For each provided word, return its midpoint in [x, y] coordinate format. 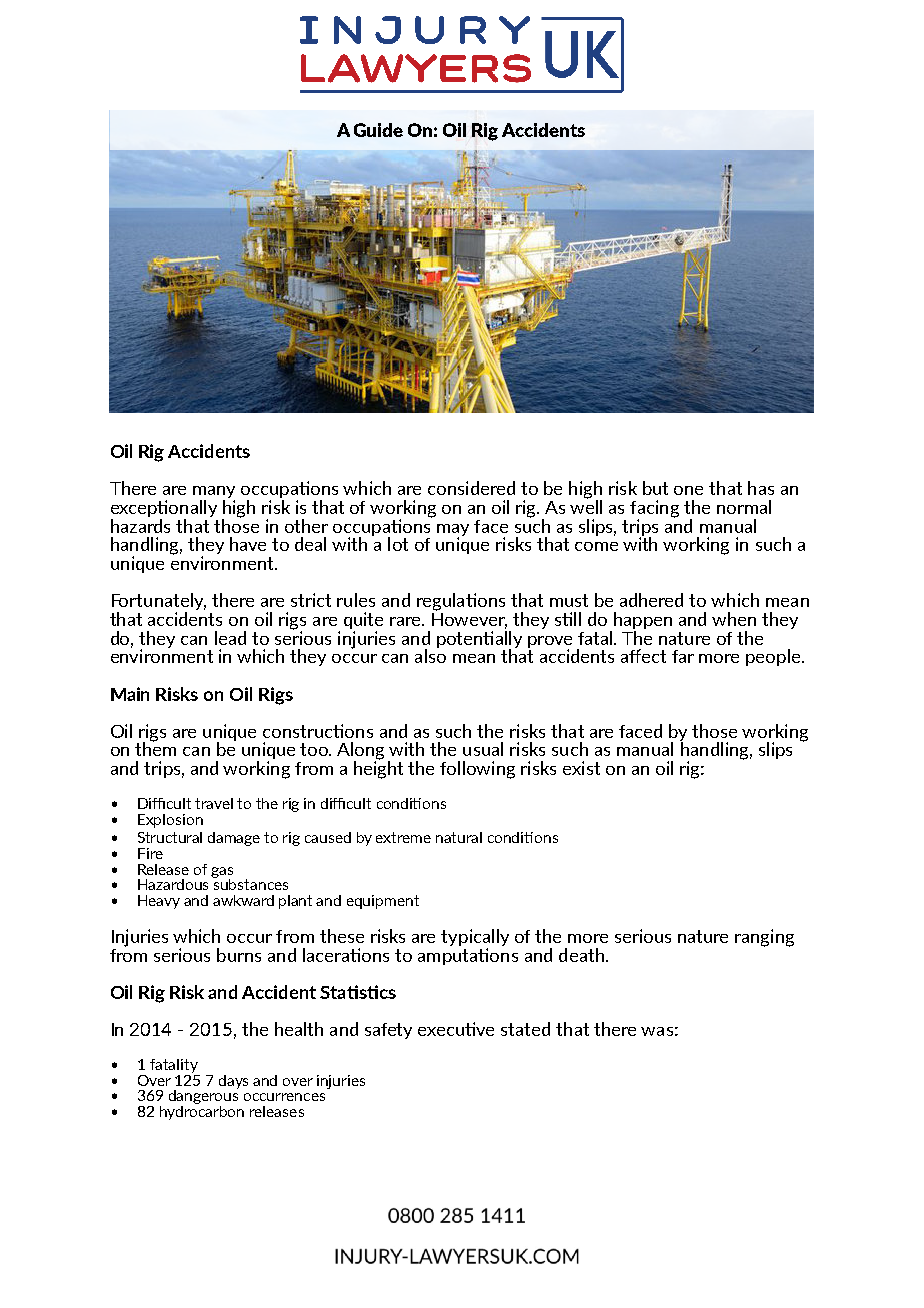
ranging [764, 938]
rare [406, 621]
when [734, 619]
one [688, 490]
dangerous [204, 1097]
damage [234, 839]
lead [230, 638]
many [214, 493]
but [655, 488]
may [453, 531]
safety [388, 1031]
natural [459, 837]
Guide [378, 130]
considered [471, 488]
